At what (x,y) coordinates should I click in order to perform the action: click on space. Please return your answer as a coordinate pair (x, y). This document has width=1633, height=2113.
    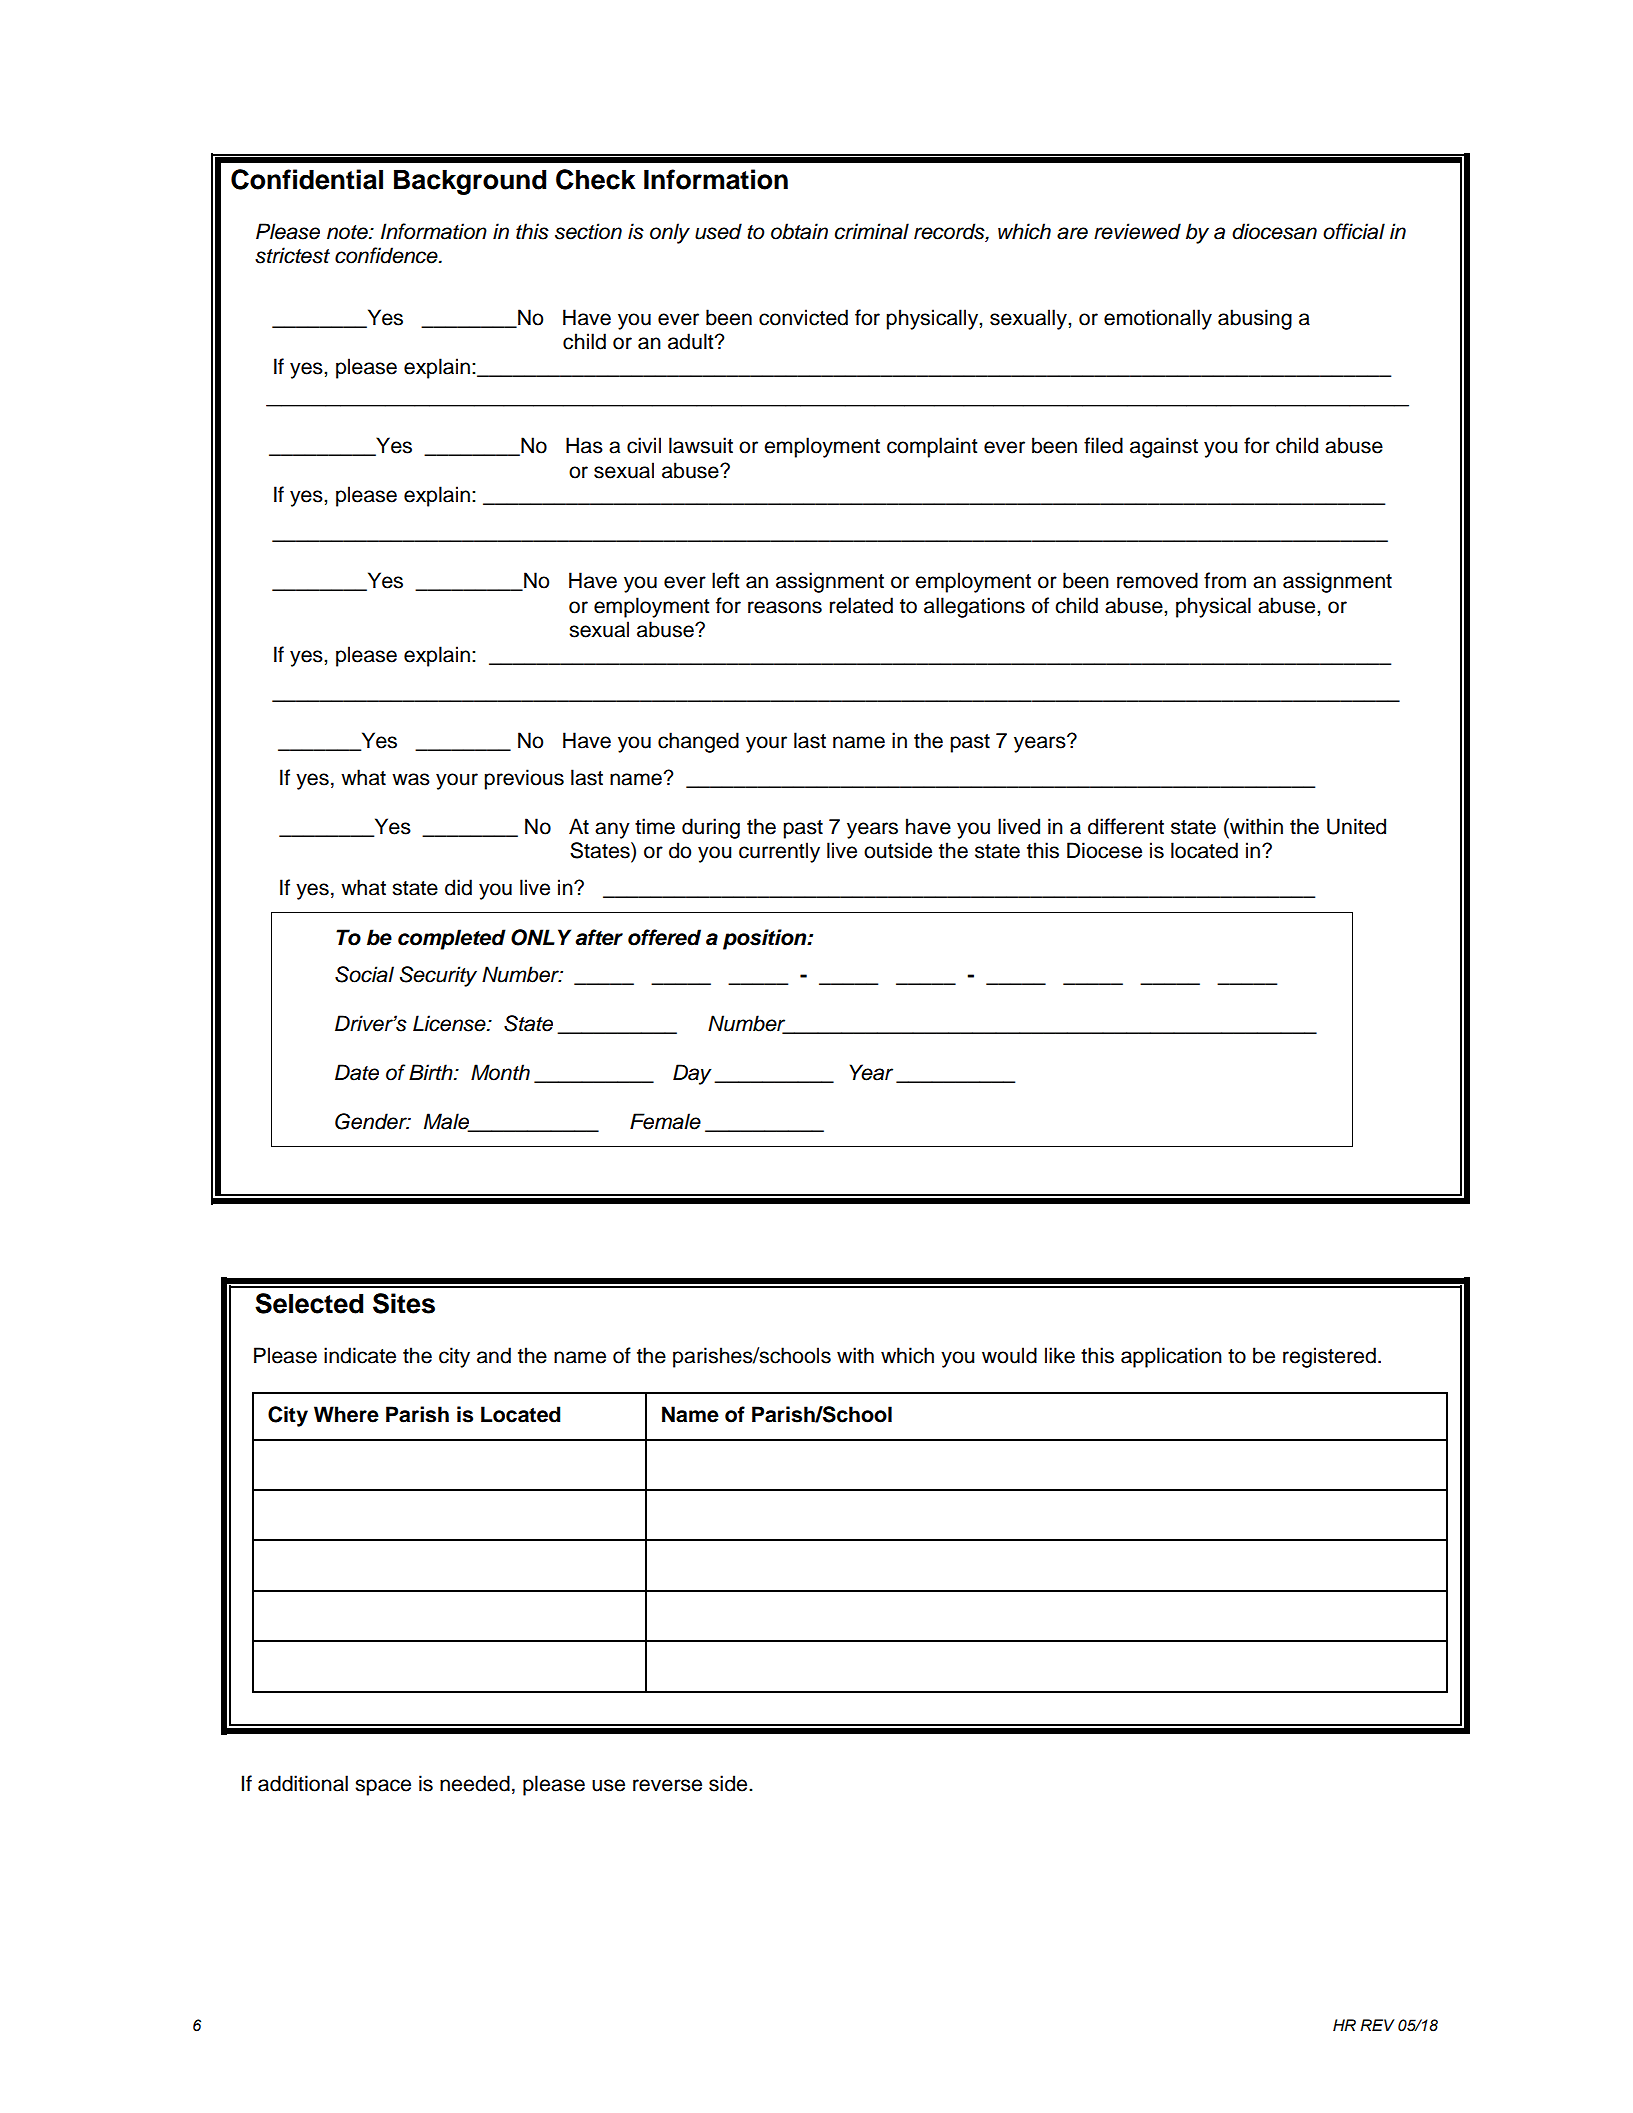
    Looking at the image, I should click on (383, 1787).
